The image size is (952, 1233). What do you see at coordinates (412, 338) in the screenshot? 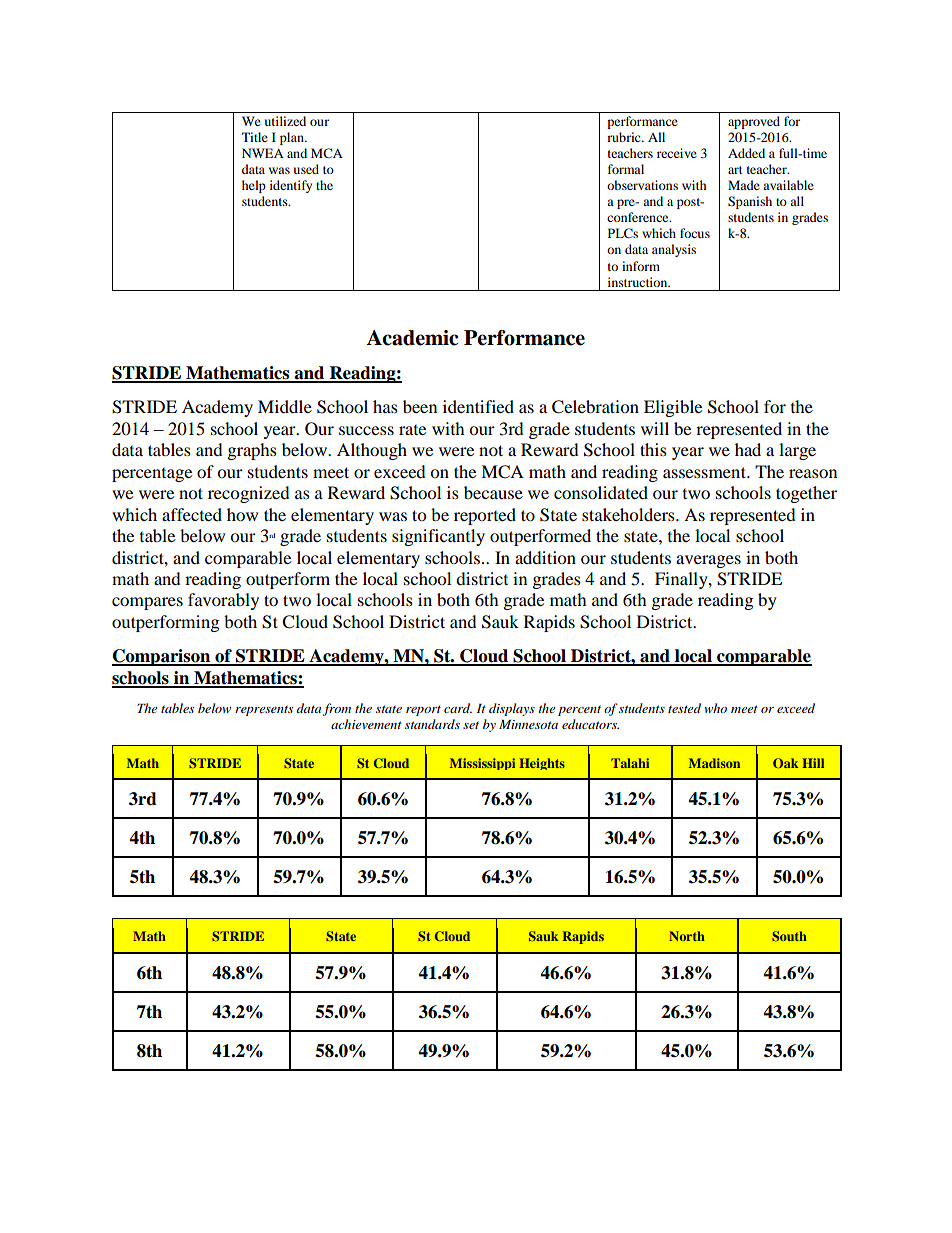
I see `Academic` at bounding box center [412, 338].
